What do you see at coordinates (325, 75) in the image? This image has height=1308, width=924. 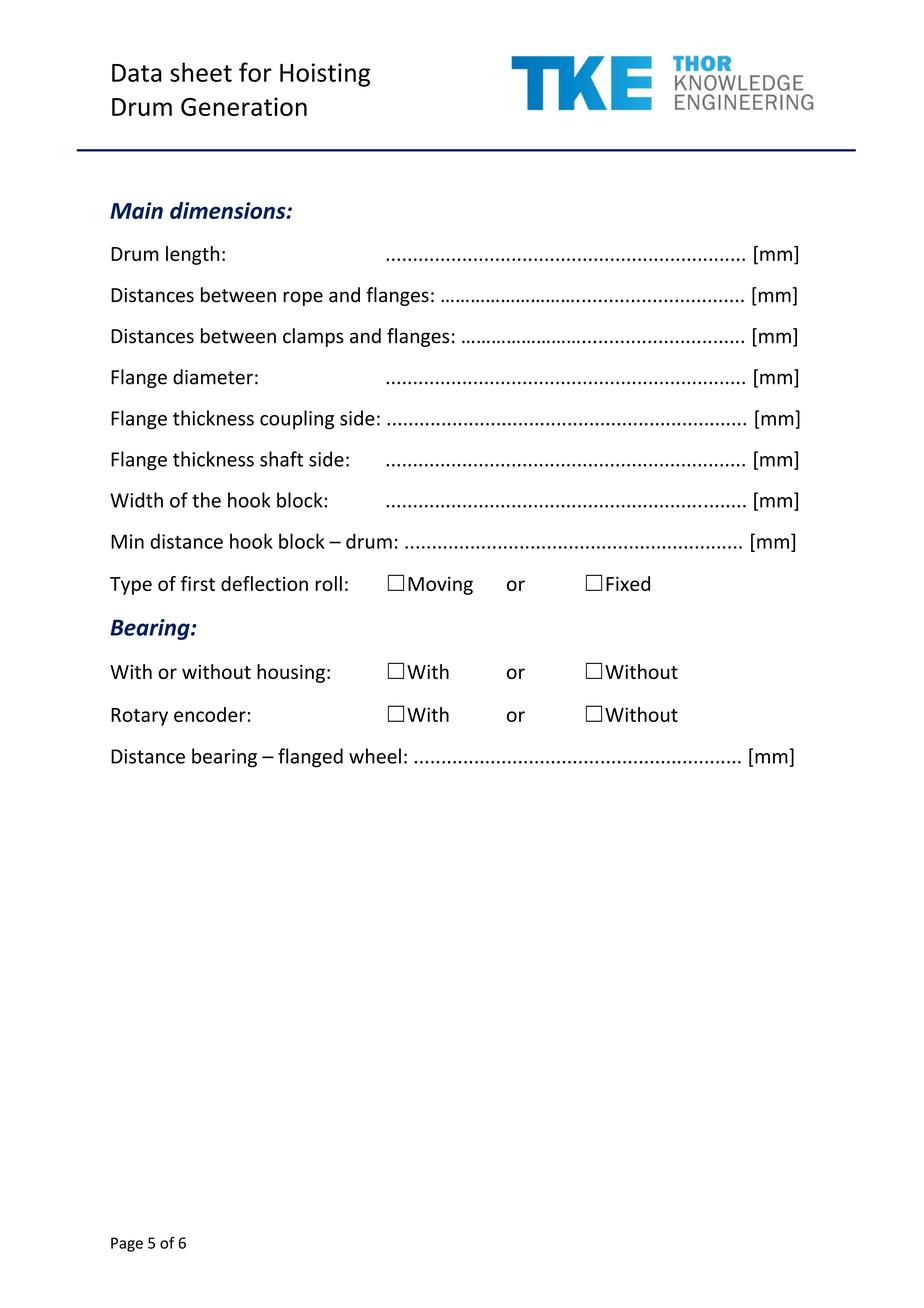 I see `Hoisting` at bounding box center [325, 75].
